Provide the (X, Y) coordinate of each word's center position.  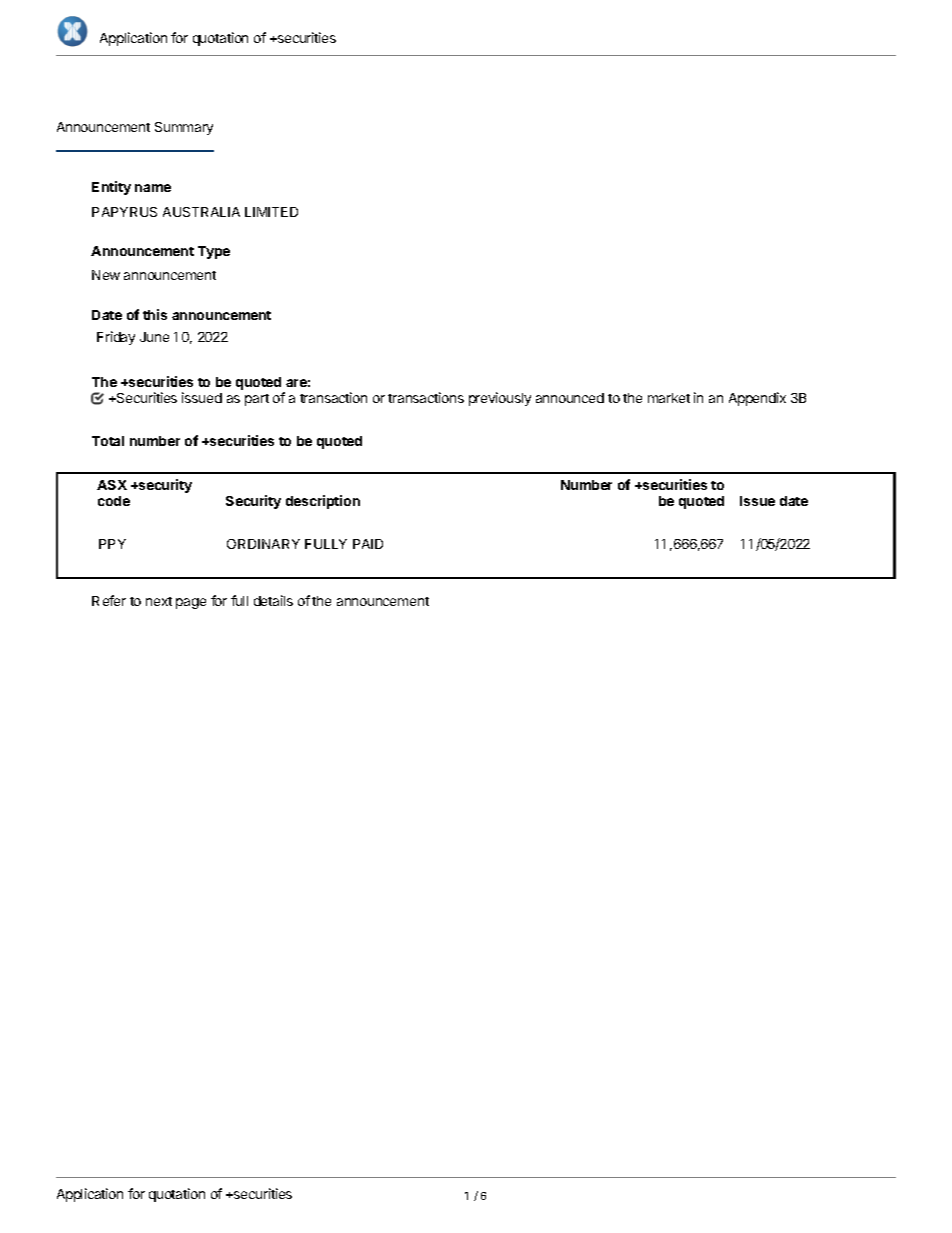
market (669, 398)
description (323, 502)
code (114, 501)
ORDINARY (263, 544)
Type (214, 252)
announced (570, 398)
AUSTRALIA (201, 212)
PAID (368, 544)
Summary (184, 128)
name (153, 188)
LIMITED (271, 212)
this (155, 314)
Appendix (757, 399)
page (191, 603)
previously (500, 399)
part (257, 400)
